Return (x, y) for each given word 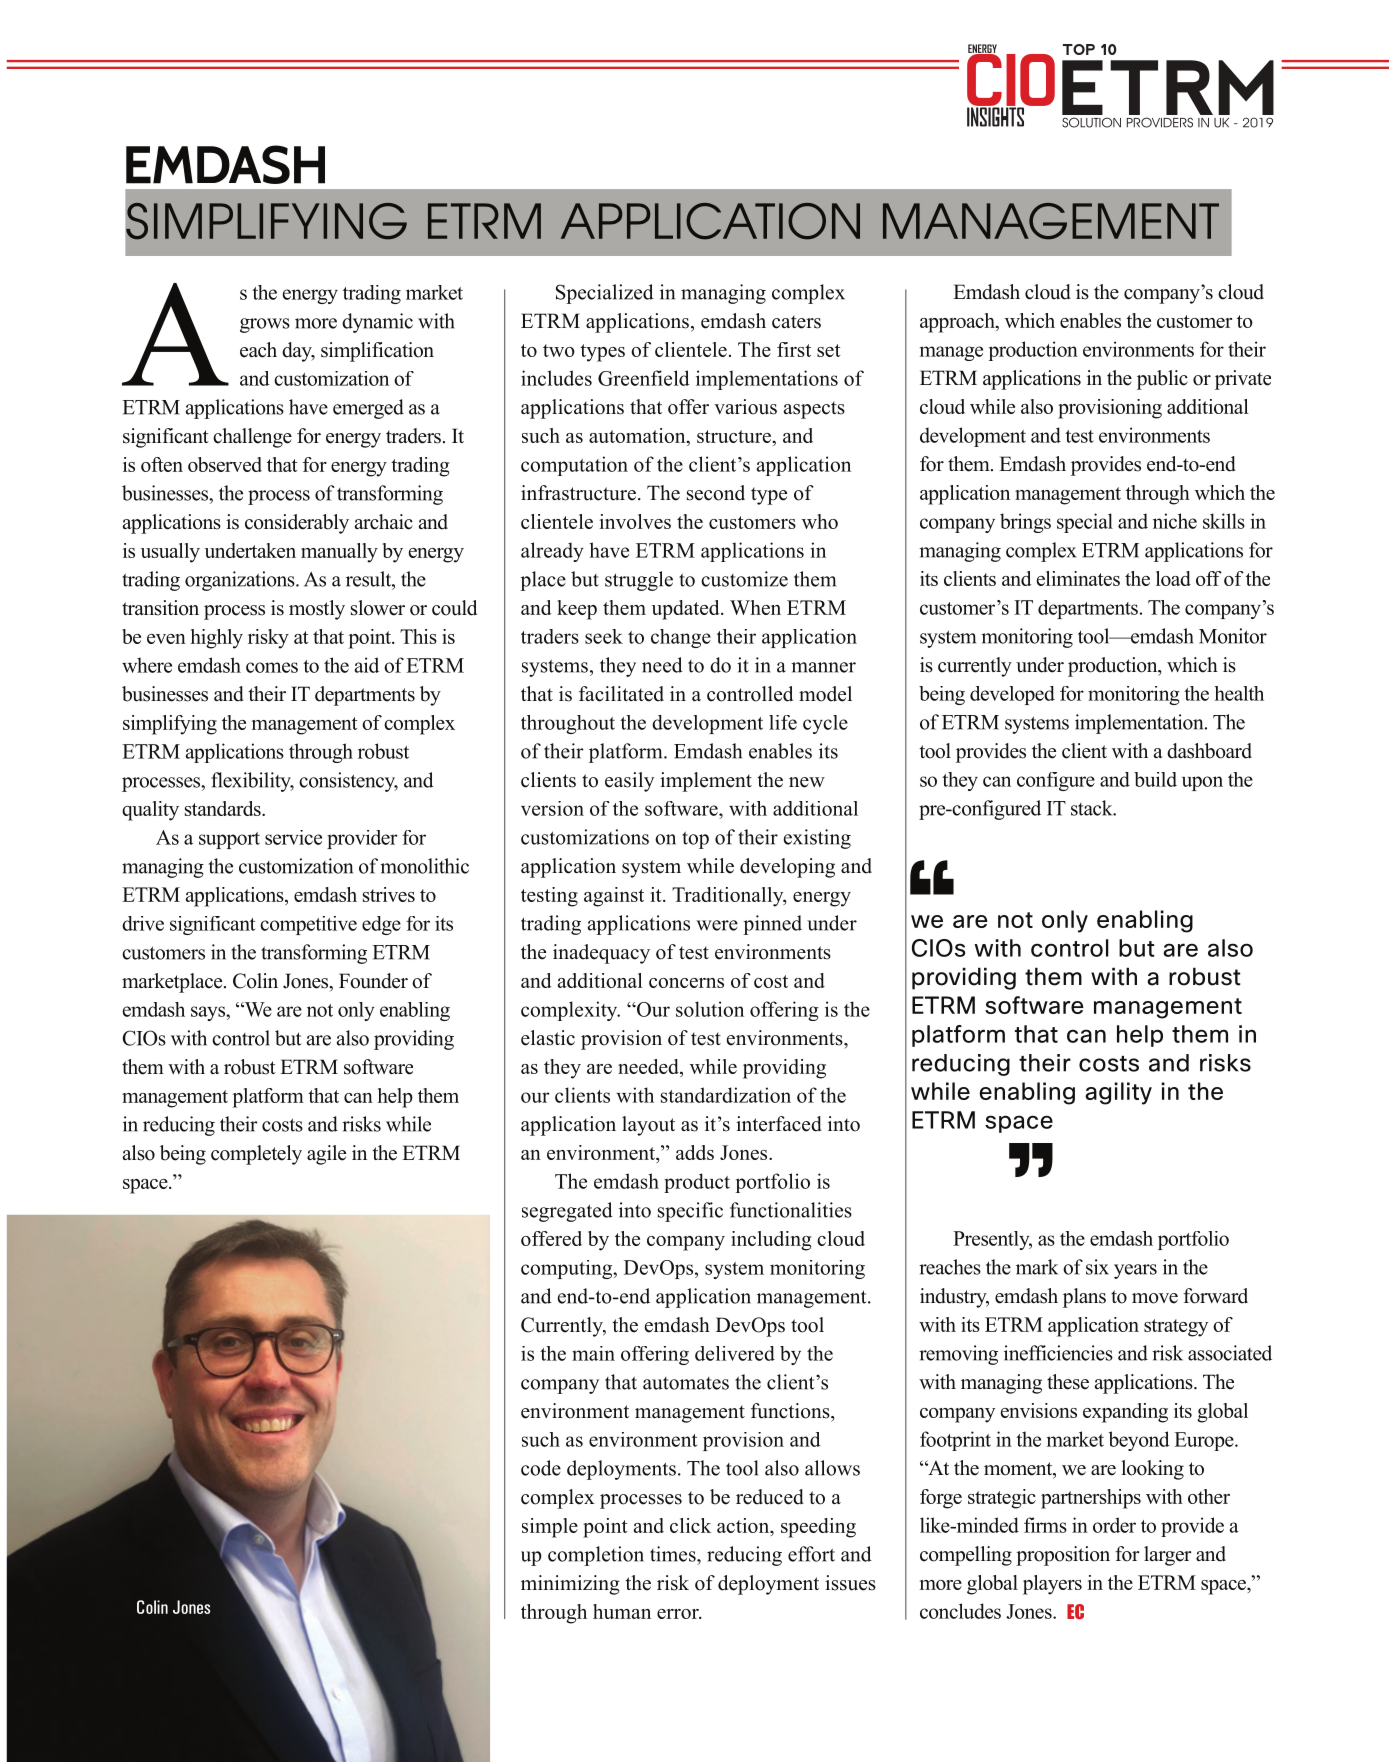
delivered (735, 1353)
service (293, 837)
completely (256, 1155)
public (1162, 380)
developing (787, 868)
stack (1093, 808)
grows (265, 325)
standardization (726, 1095)
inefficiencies (1058, 1353)
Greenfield (644, 378)
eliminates (1078, 578)
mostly (317, 610)
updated (687, 610)
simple (550, 1528)
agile (326, 1155)
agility (1118, 1093)
